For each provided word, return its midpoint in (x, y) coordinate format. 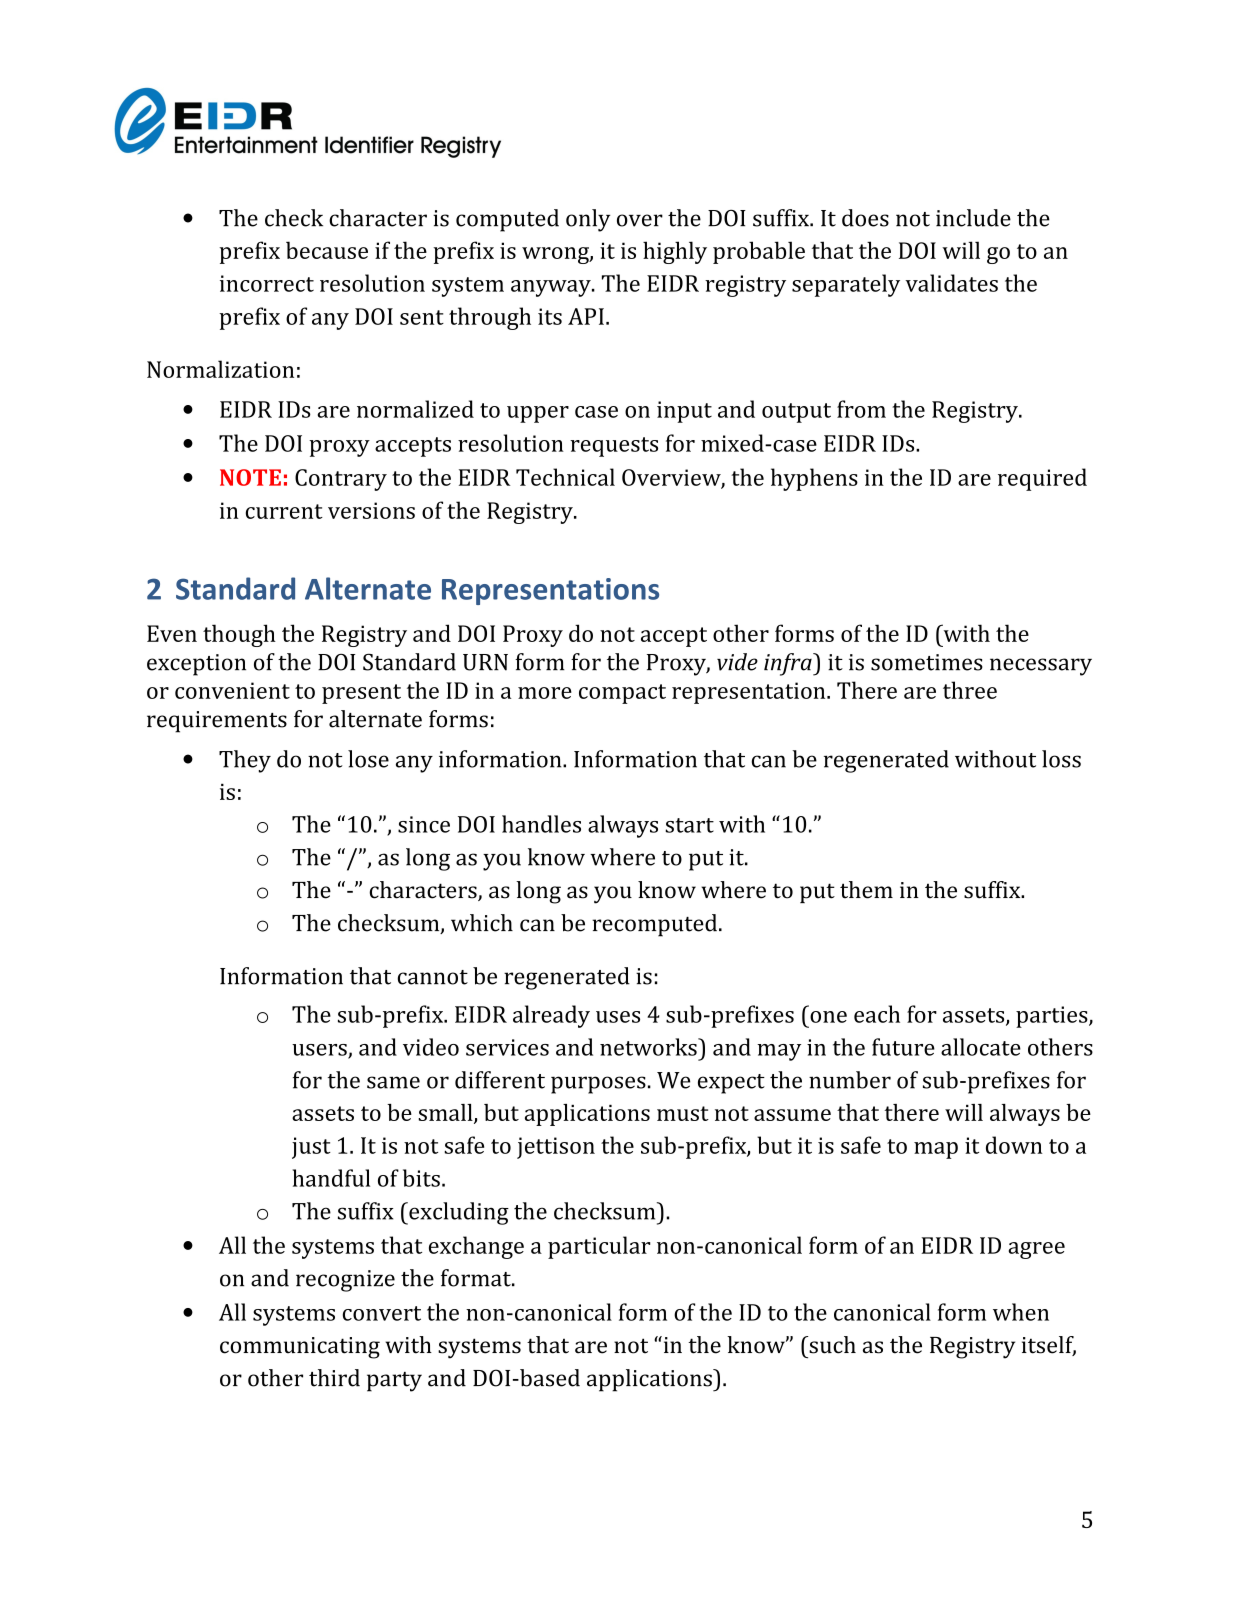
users (320, 1051)
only (588, 220)
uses (618, 1017)
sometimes (927, 662)
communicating (300, 1348)
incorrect (267, 283)
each (877, 1014)
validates (951, 283)
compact (622, 694)
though (239, 635)
